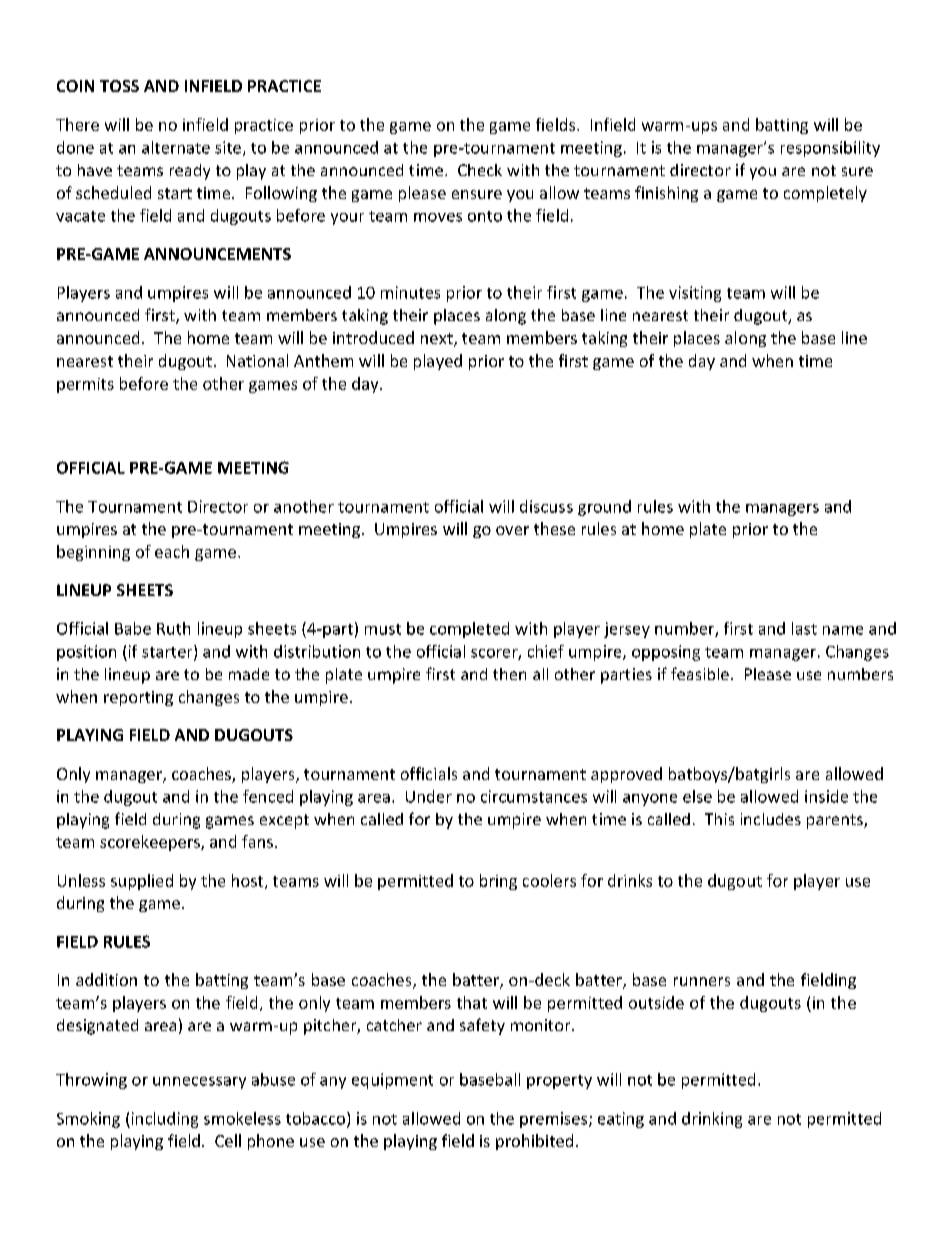  What do you see at coordinates (176, 147) in the screenshot?
I see `alternate` at bounding box center [176, 147].
